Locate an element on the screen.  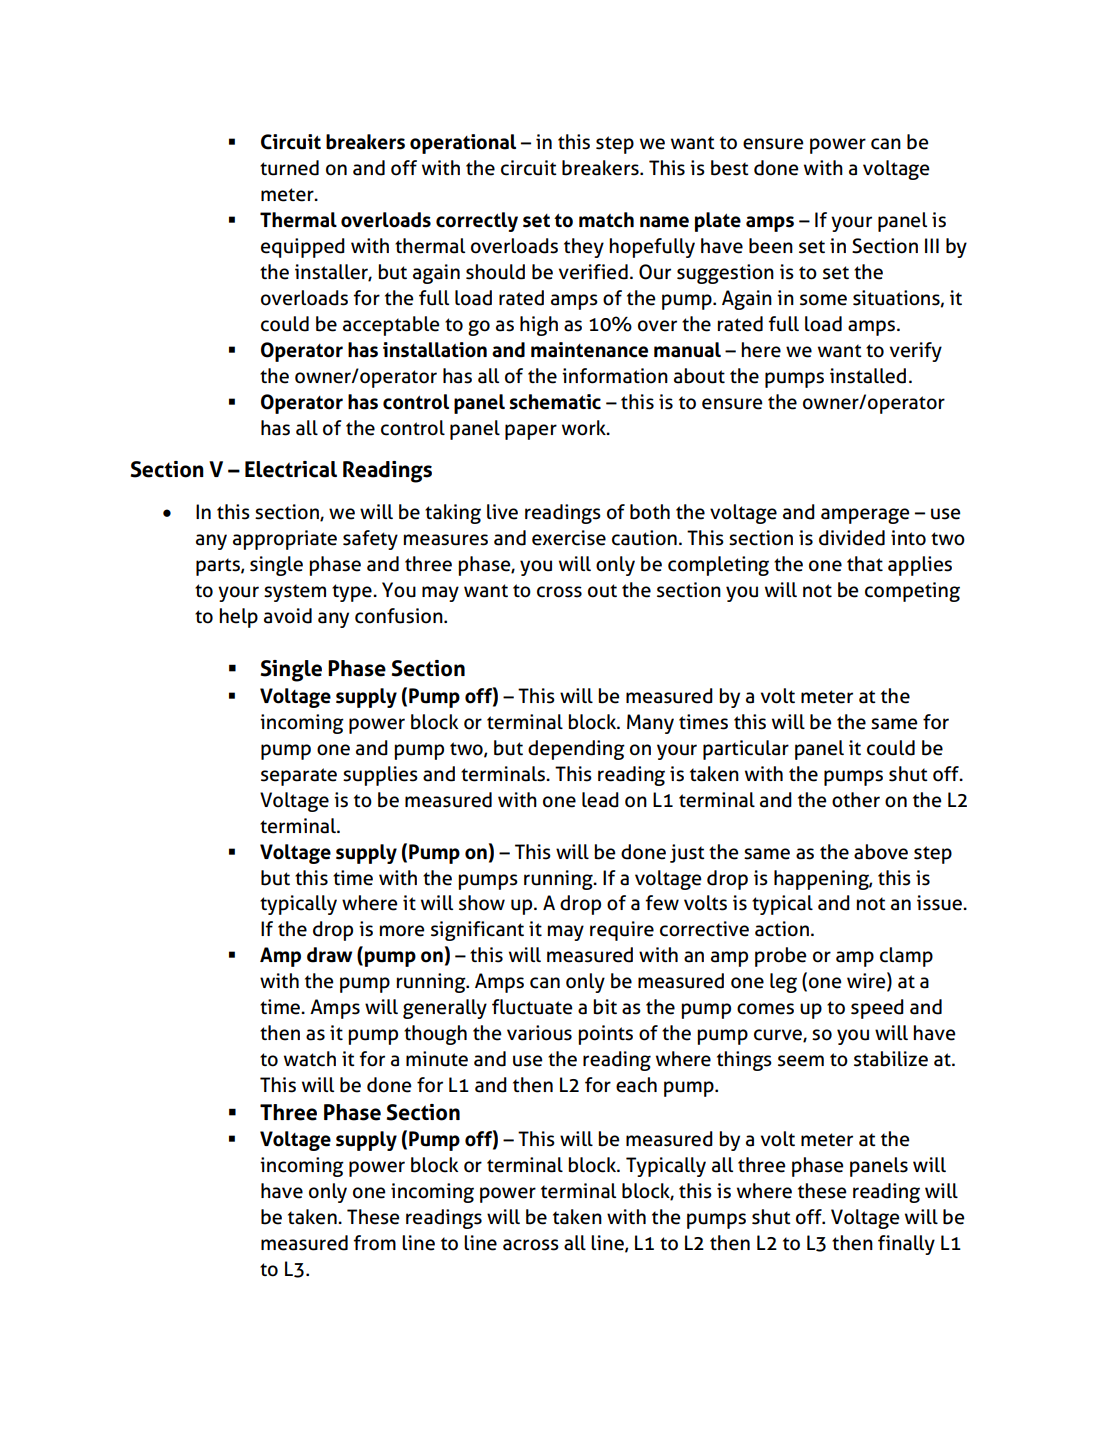
match is located at coordinates (606, 220).
